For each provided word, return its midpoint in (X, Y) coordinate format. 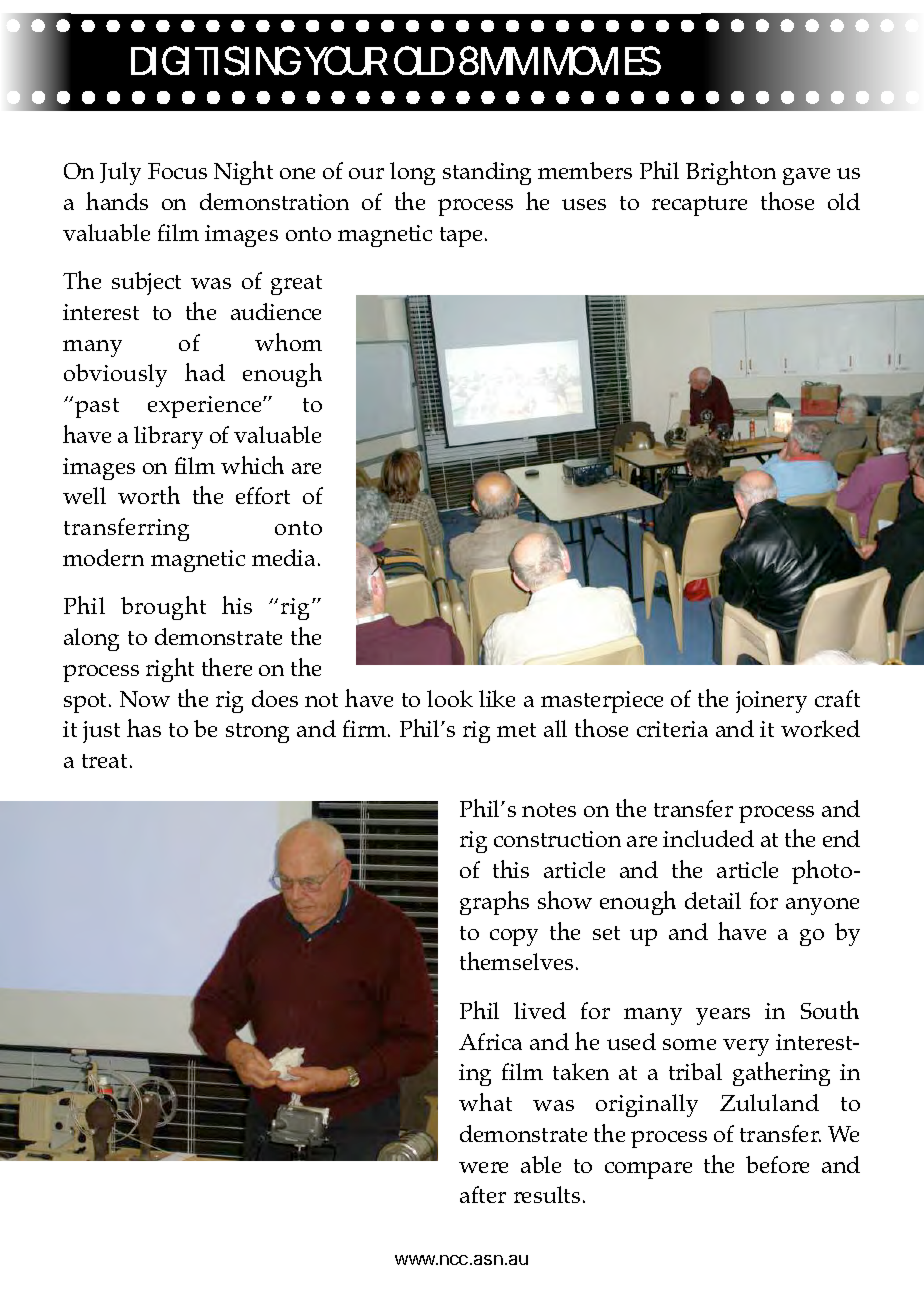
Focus (177, 171)
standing (487, 173)
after (483, 1194)
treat (104, 761)
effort (263, 495)
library (168, 437)
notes (549, 810)
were (483, 1167)
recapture (699, 206)
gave (806, 176)
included (708, 838)
